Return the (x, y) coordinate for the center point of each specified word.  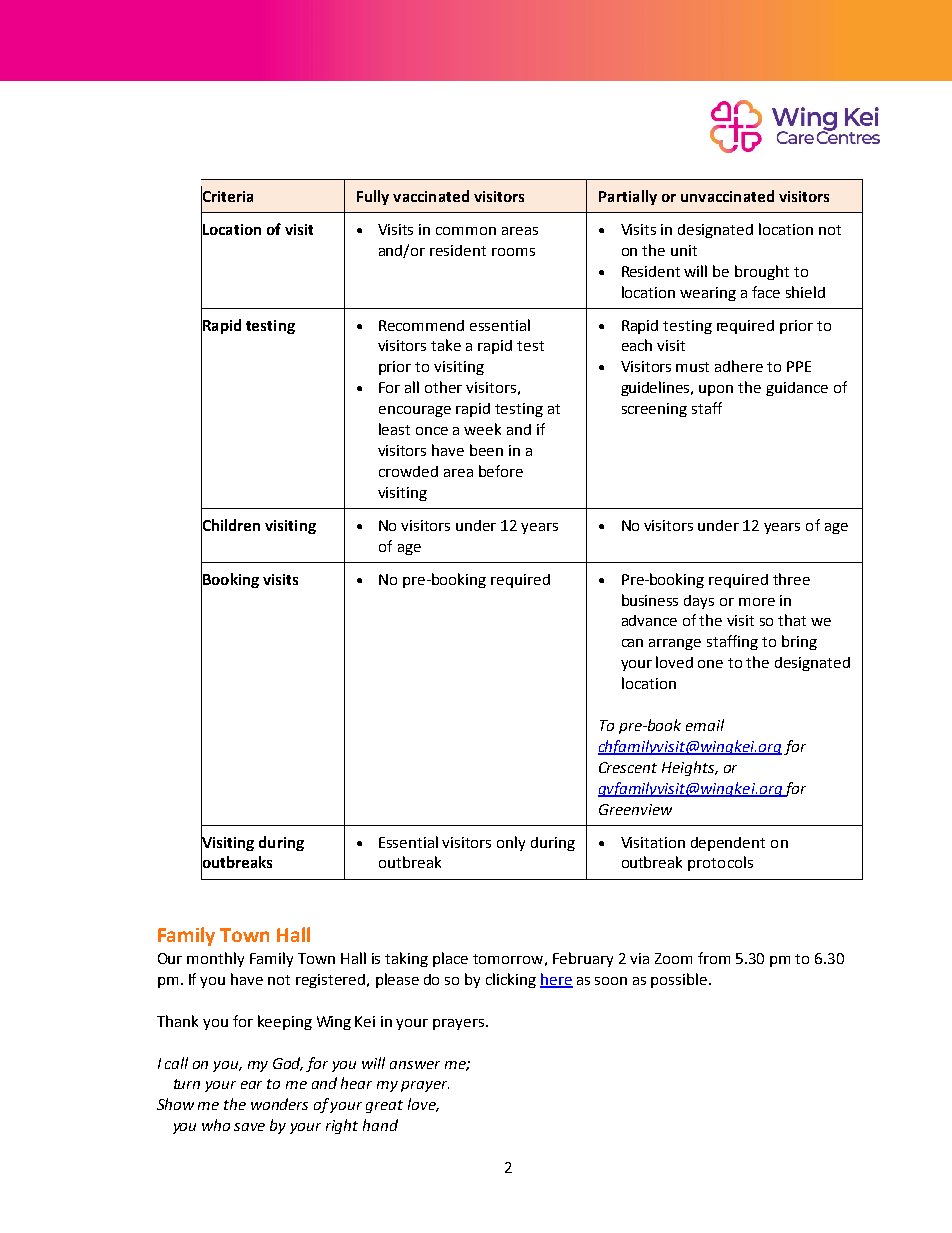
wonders (279, 1104)
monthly (215, 959)
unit (684, 250)
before (501, 471)
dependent (728, 844)
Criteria (227, 196)
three (791, 579)
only (511, 843)
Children (230, 525)
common (466, 231)
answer (415, 1065)
